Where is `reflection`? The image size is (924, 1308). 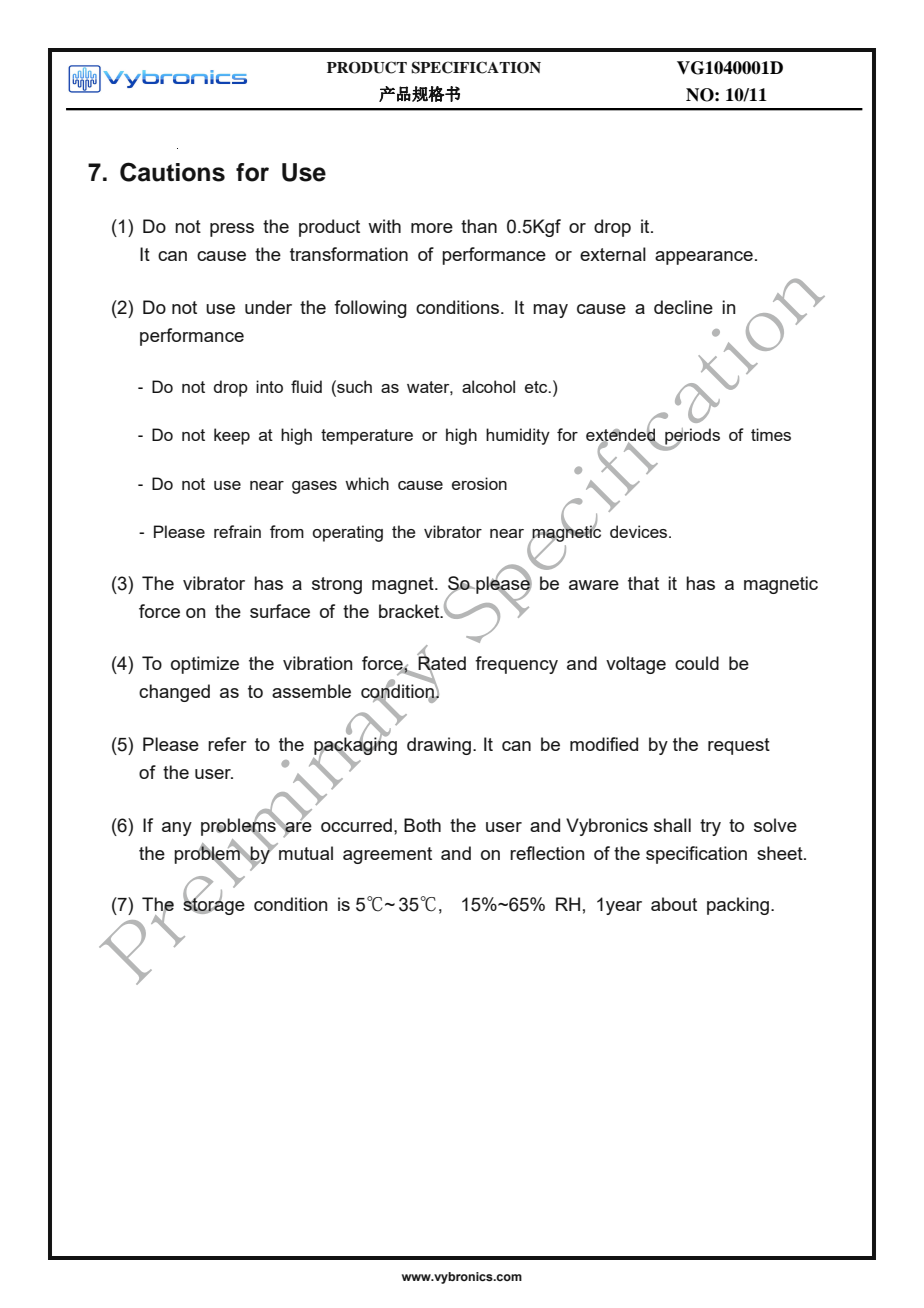 reflection is located at coordinates (547, 853).
